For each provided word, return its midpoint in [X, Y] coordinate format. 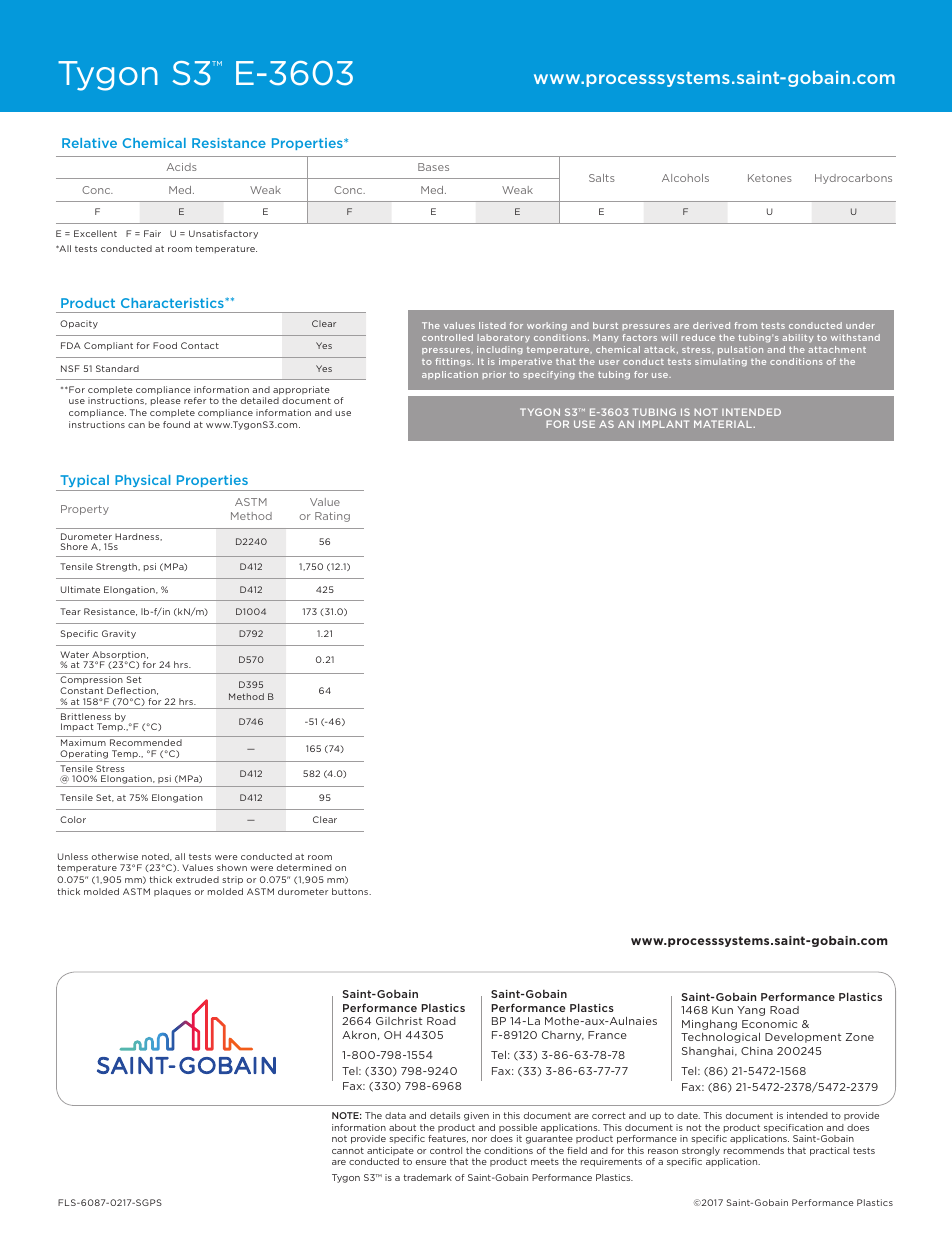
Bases [433, 167]
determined [304, 867]
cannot [348, 1150]
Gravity [119, 634]
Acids [181, 167]
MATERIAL [724, 424]
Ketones [770, 178]
